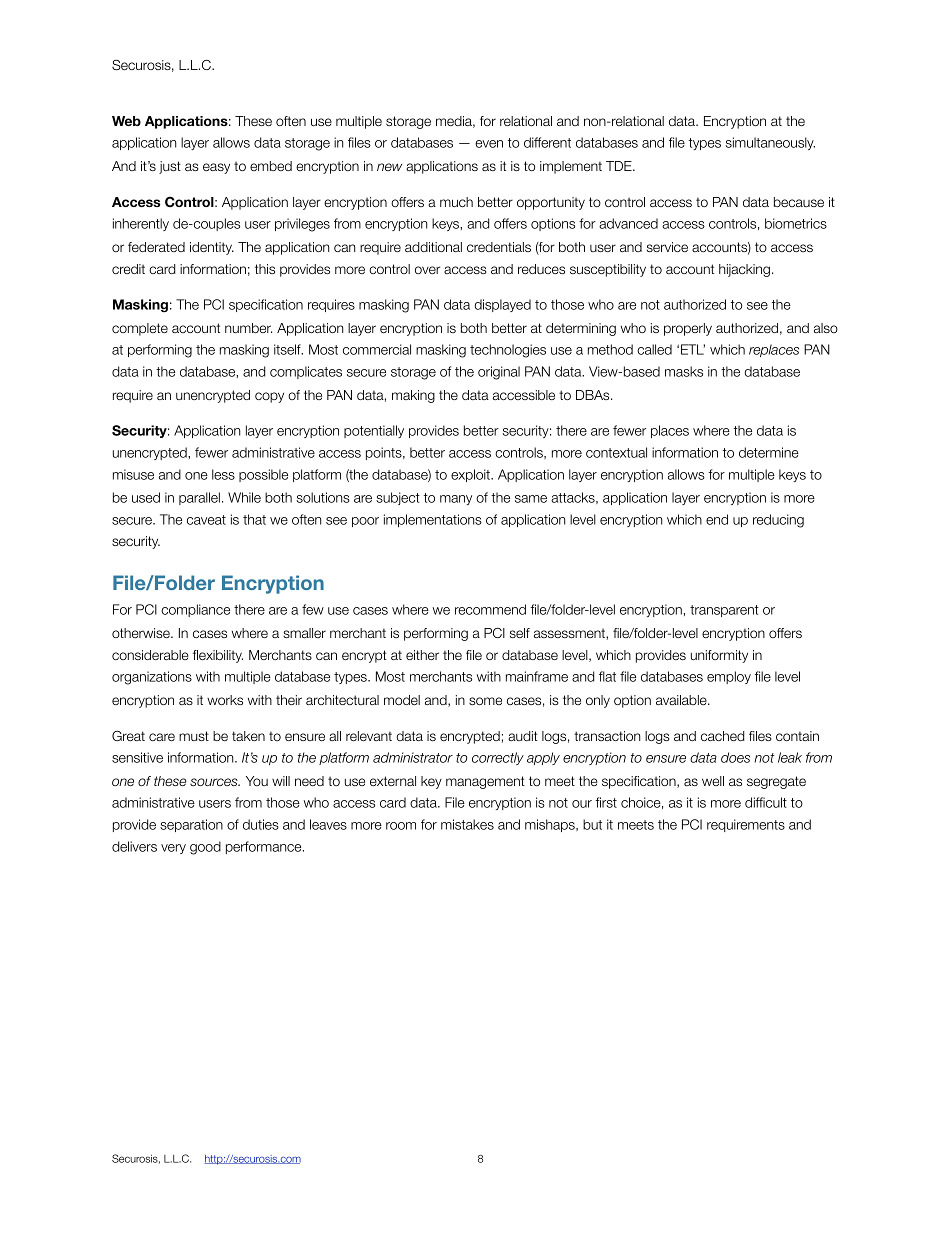 This image has height=1233, width=952. Describe the element at coordinates (216, 168) in the image. I see `easy` at that location.
